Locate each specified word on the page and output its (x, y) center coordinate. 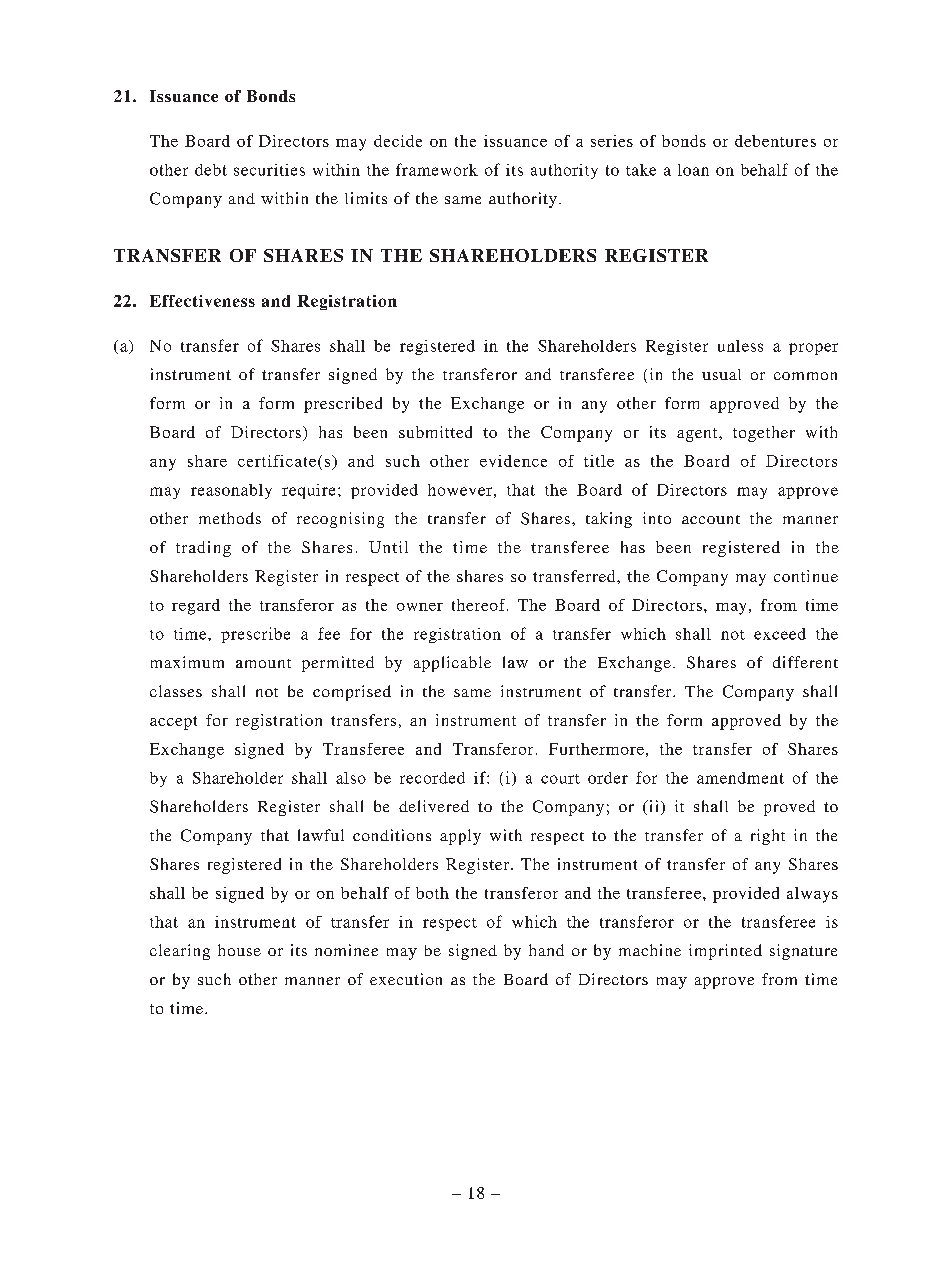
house (239, 950)
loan (693, 170)
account (711, 519)
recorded (432, 778)
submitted (435, 432)
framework (437, 169)
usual (721, 374)
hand (546, 950)
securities (269, 170)
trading (203, 549)
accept (173, 723)
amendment (740, 778)
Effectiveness (202, 301)
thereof (480, 605)
